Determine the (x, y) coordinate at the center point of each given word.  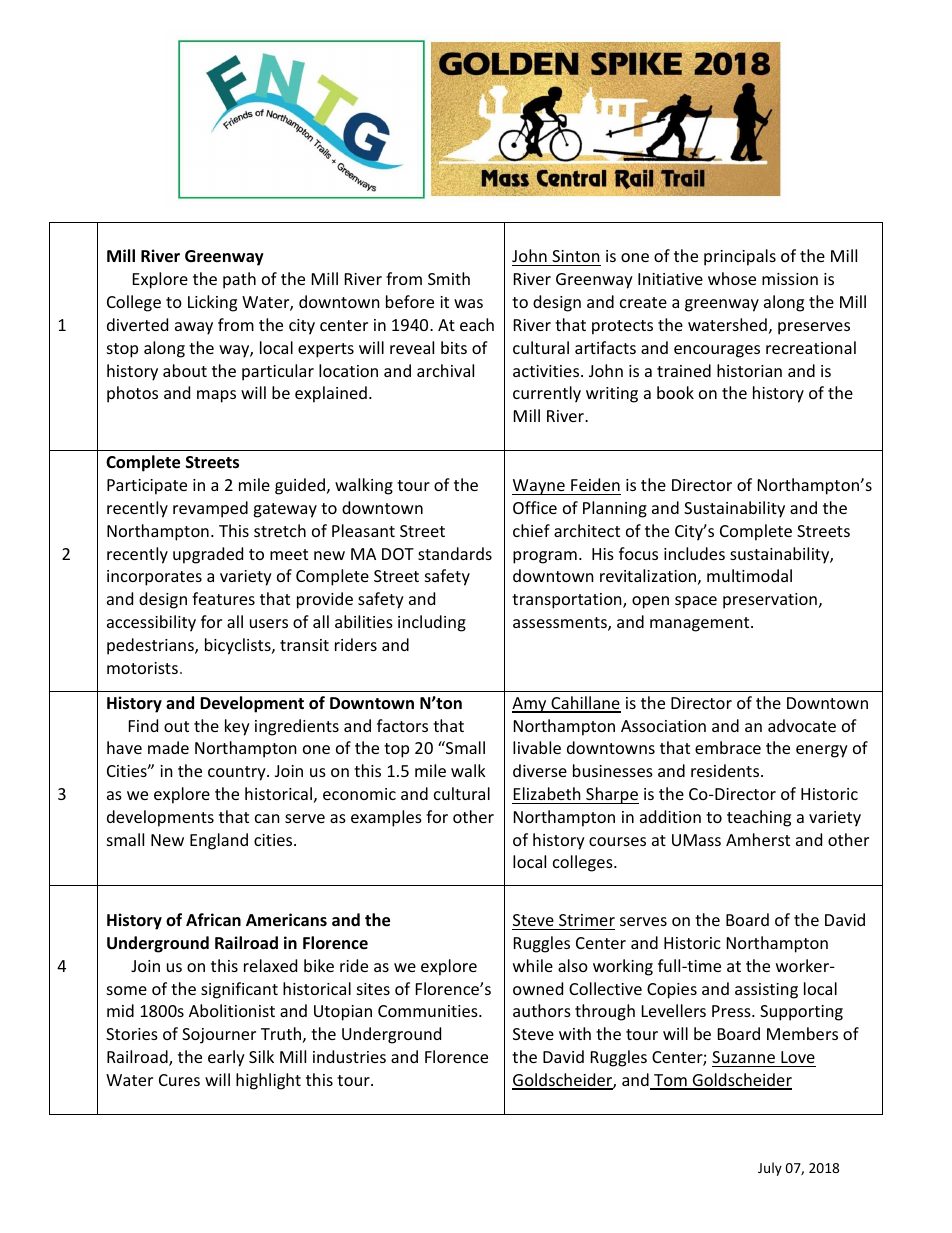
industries (349, 1056)
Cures (179, 1080)
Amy (530, 705)
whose (732, 278)
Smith (449, 278)
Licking (212, 303)
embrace (728, 747)
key (237, 727)
